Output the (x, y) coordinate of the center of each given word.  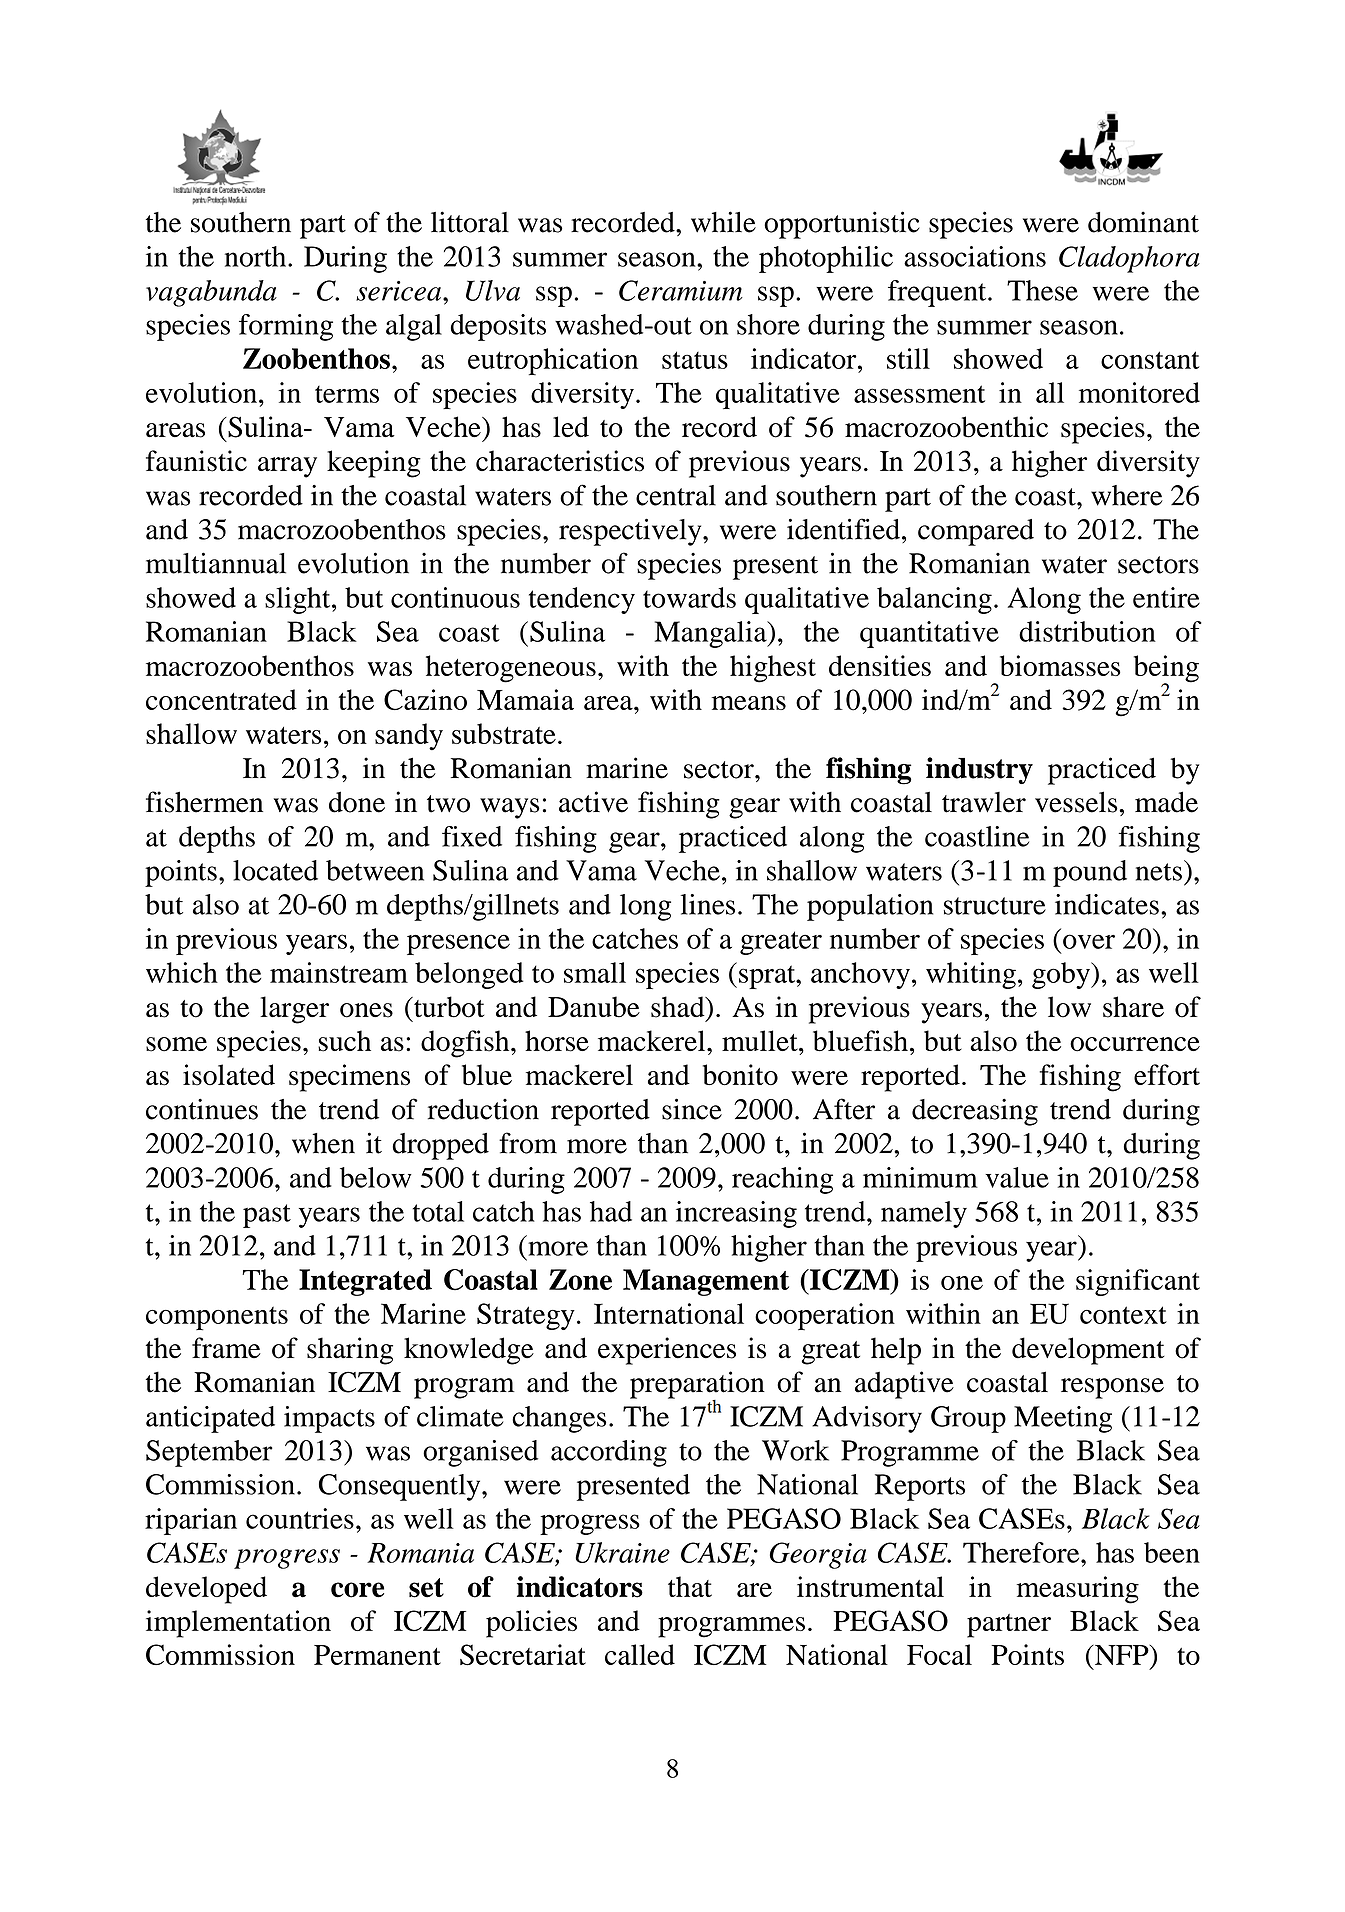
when (323, 1143)
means (749, 703)
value (1017, 1177)
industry (979, 770)
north (257, 256)
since (692, 1109)
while (723, 222)
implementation (238, 1624)
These (1042, 290)
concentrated (221, 699)
